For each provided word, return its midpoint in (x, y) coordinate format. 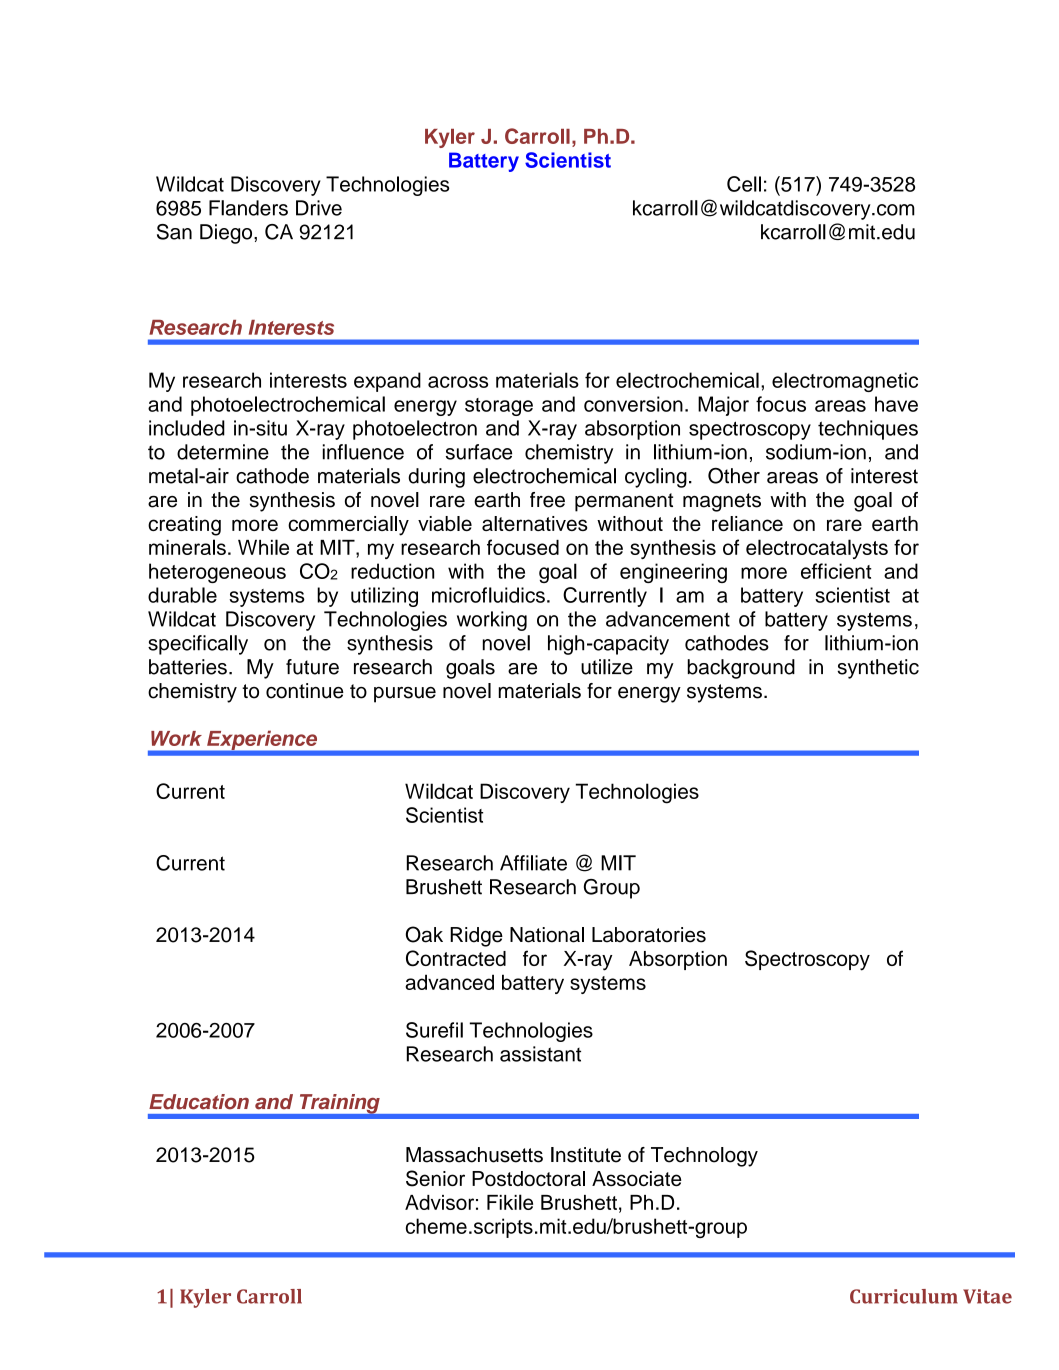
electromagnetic (845, 382)
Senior (435, 1178)
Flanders (248, 208)
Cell (744, 184)
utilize (607, 667)
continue (305, 691)
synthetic (878, 669)
